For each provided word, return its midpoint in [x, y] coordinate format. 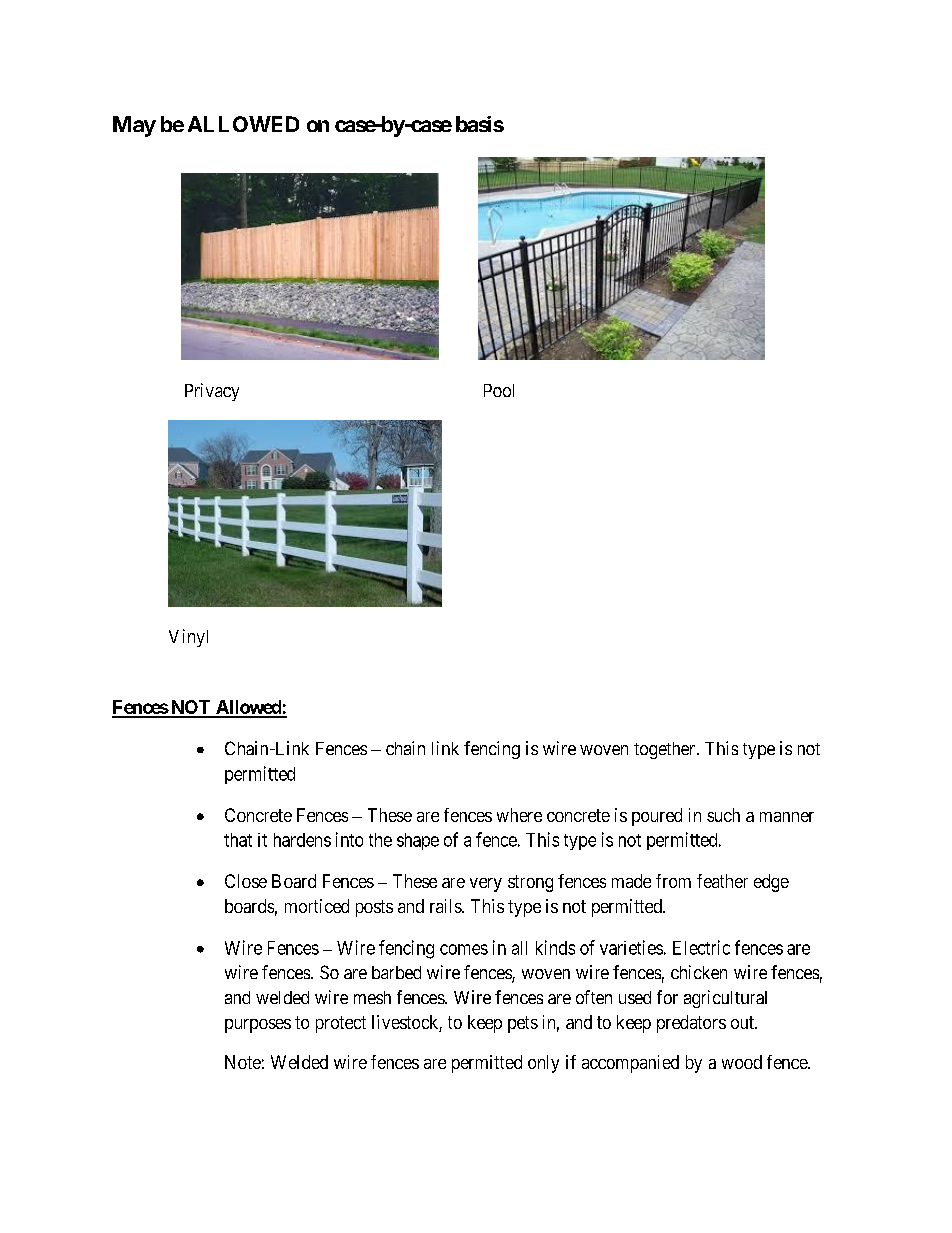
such [723, 815]
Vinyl [188, 638]
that [238, 840]
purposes [258, 1026]
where [519, 815]
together [666, 750]
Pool [499, 390]
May [134, 126]
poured [657, 817]
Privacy [212, 392]
